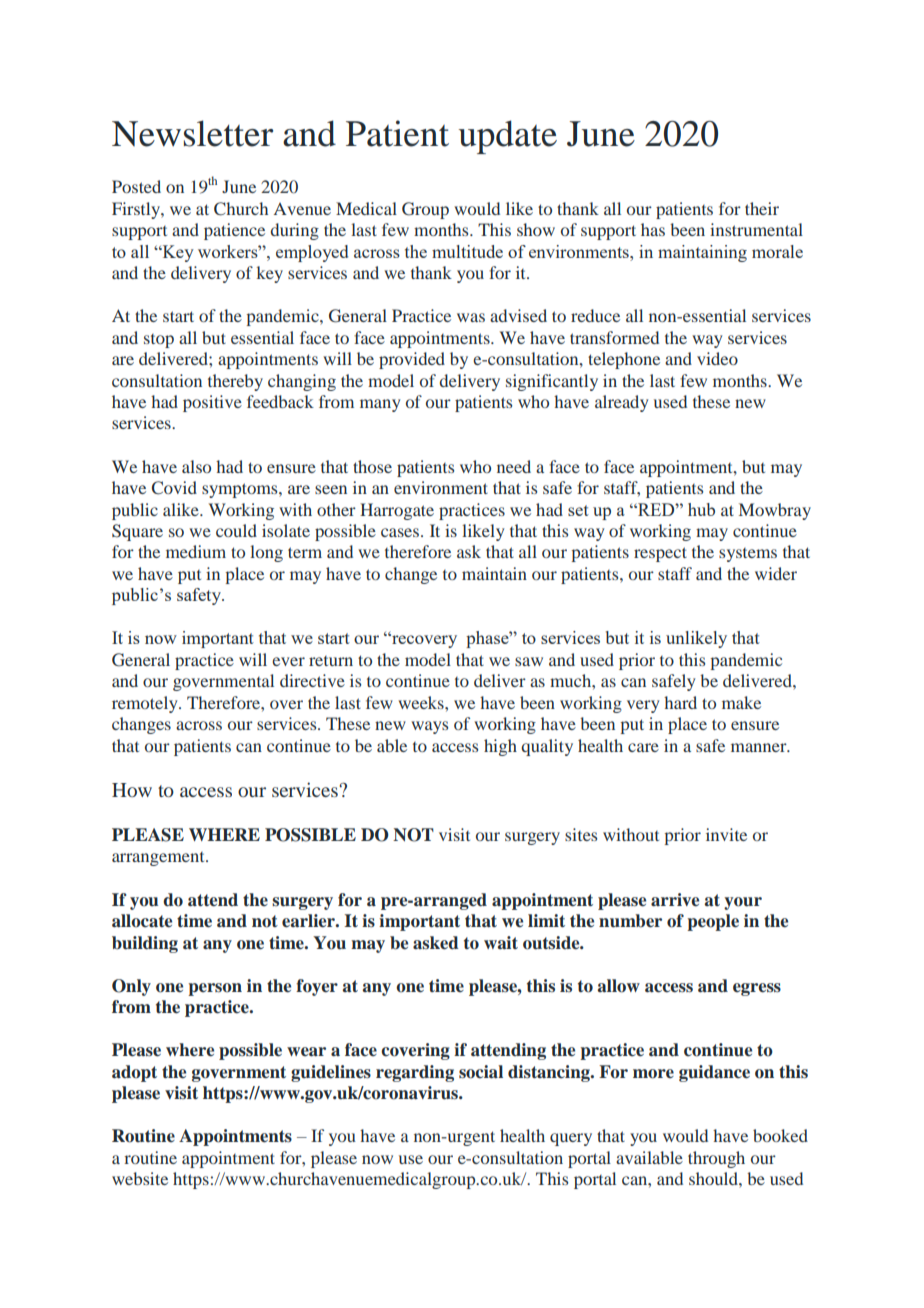 The height and width of the image is (1308, 924). Describe the element at coordinates (288, 661) in the image. I see `ever` at that location.
